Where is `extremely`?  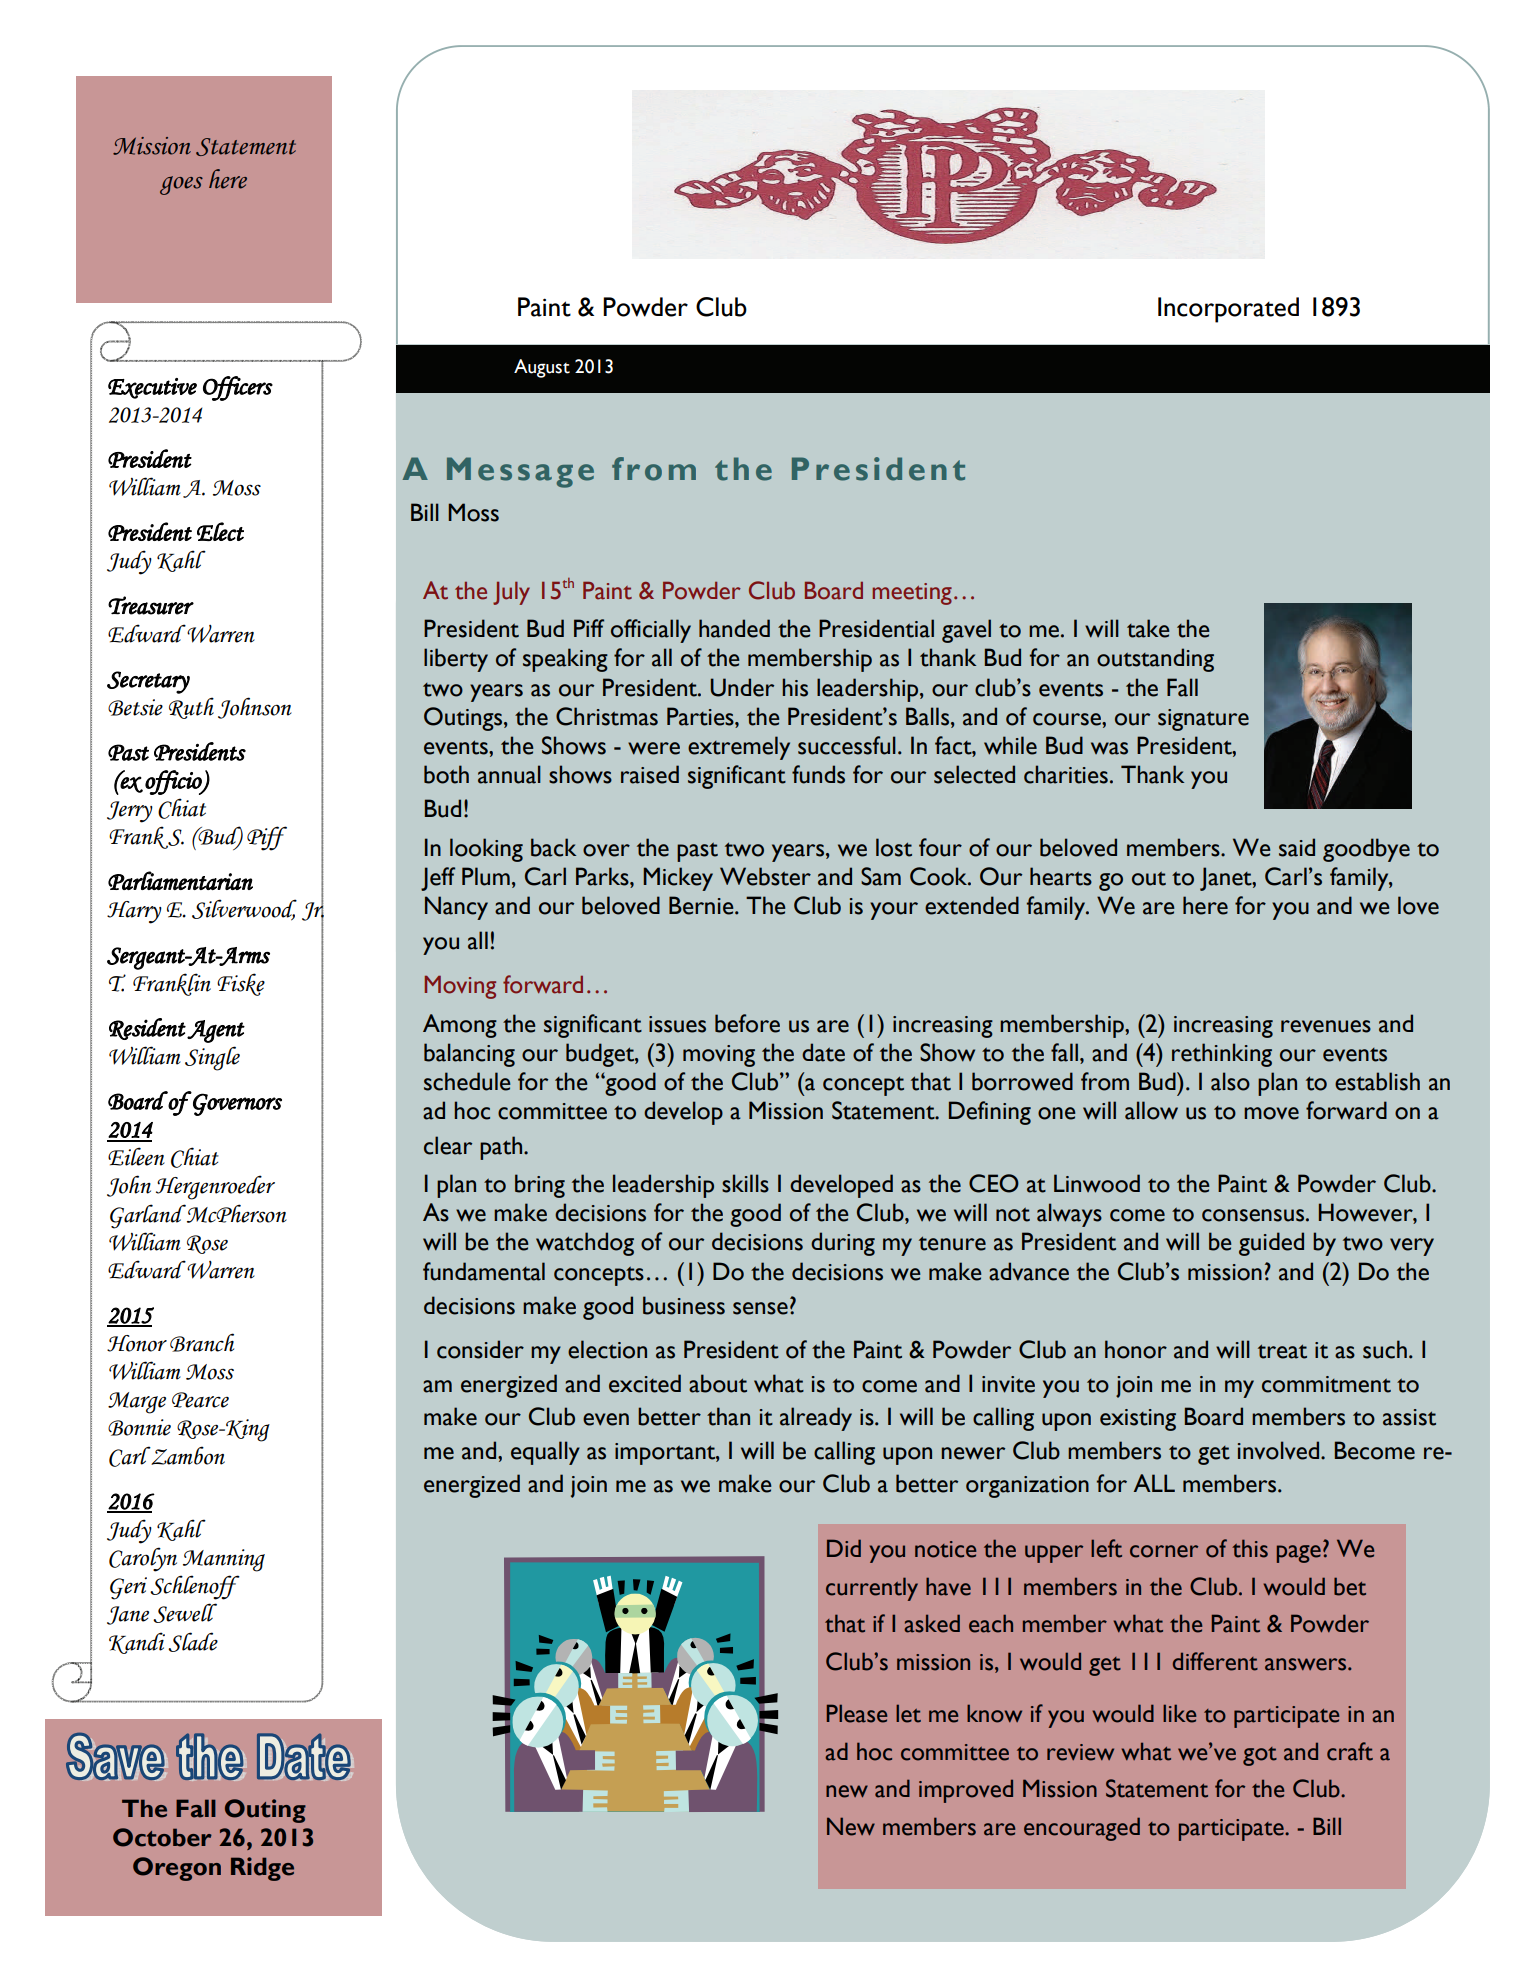 extremely is located at coordinates (739, 748).
